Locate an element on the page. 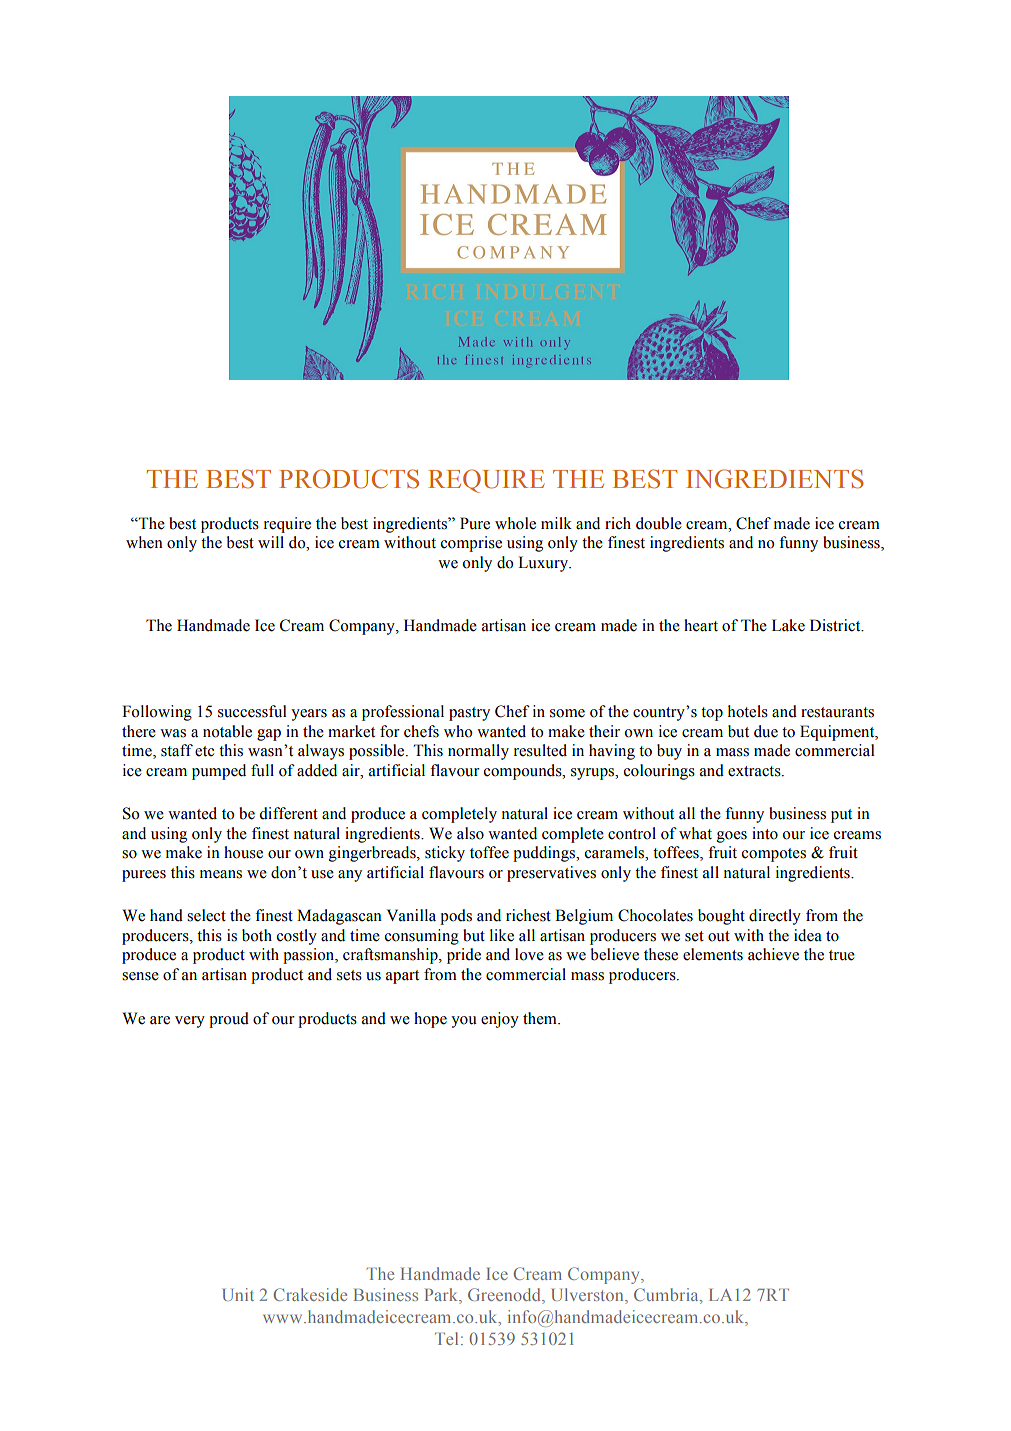 The width and height of the page is (1011, 1431). very is located at coordinates (190, 1022).
